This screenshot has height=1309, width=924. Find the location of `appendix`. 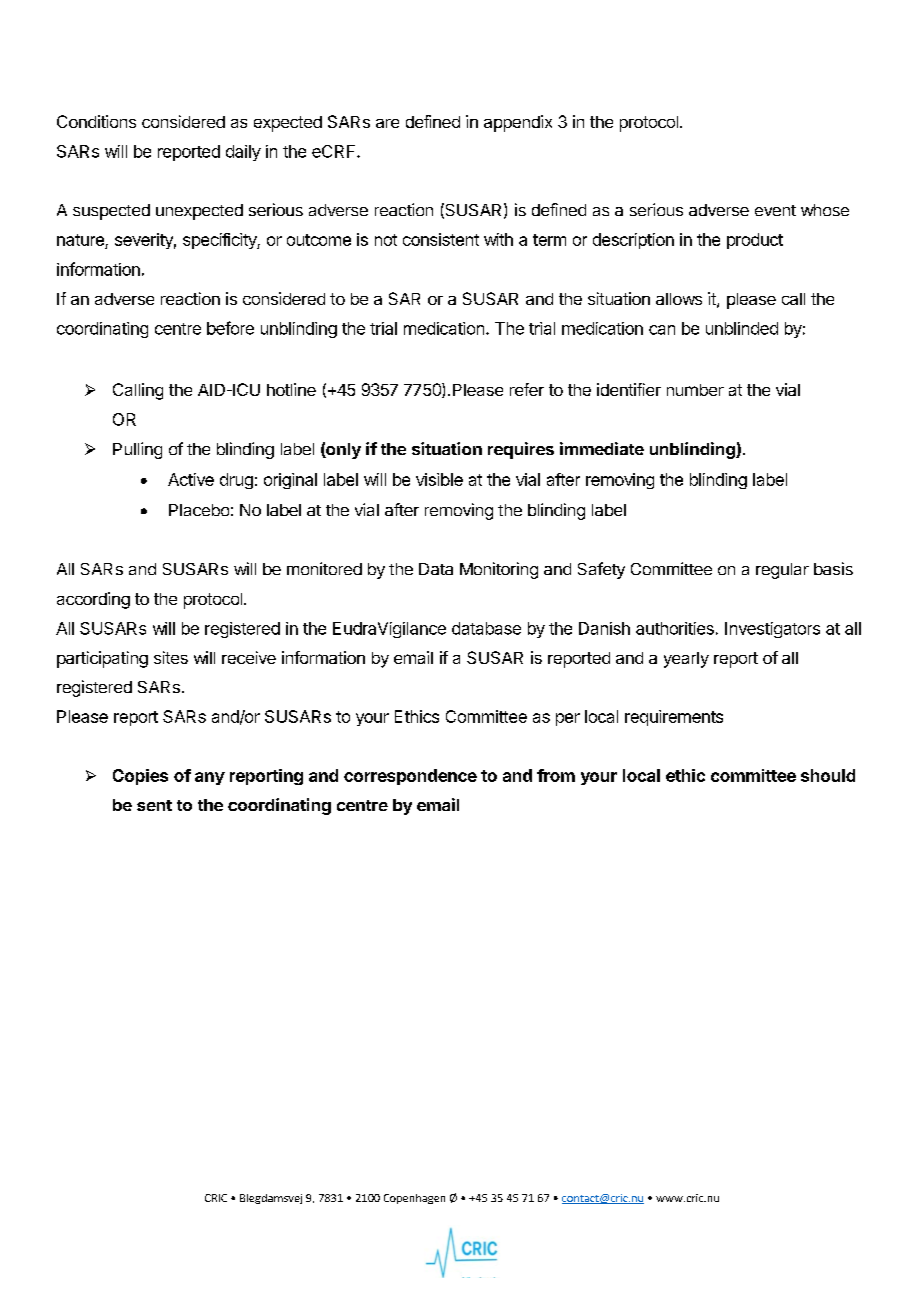

appendix is located at coordinates (518, 123).
